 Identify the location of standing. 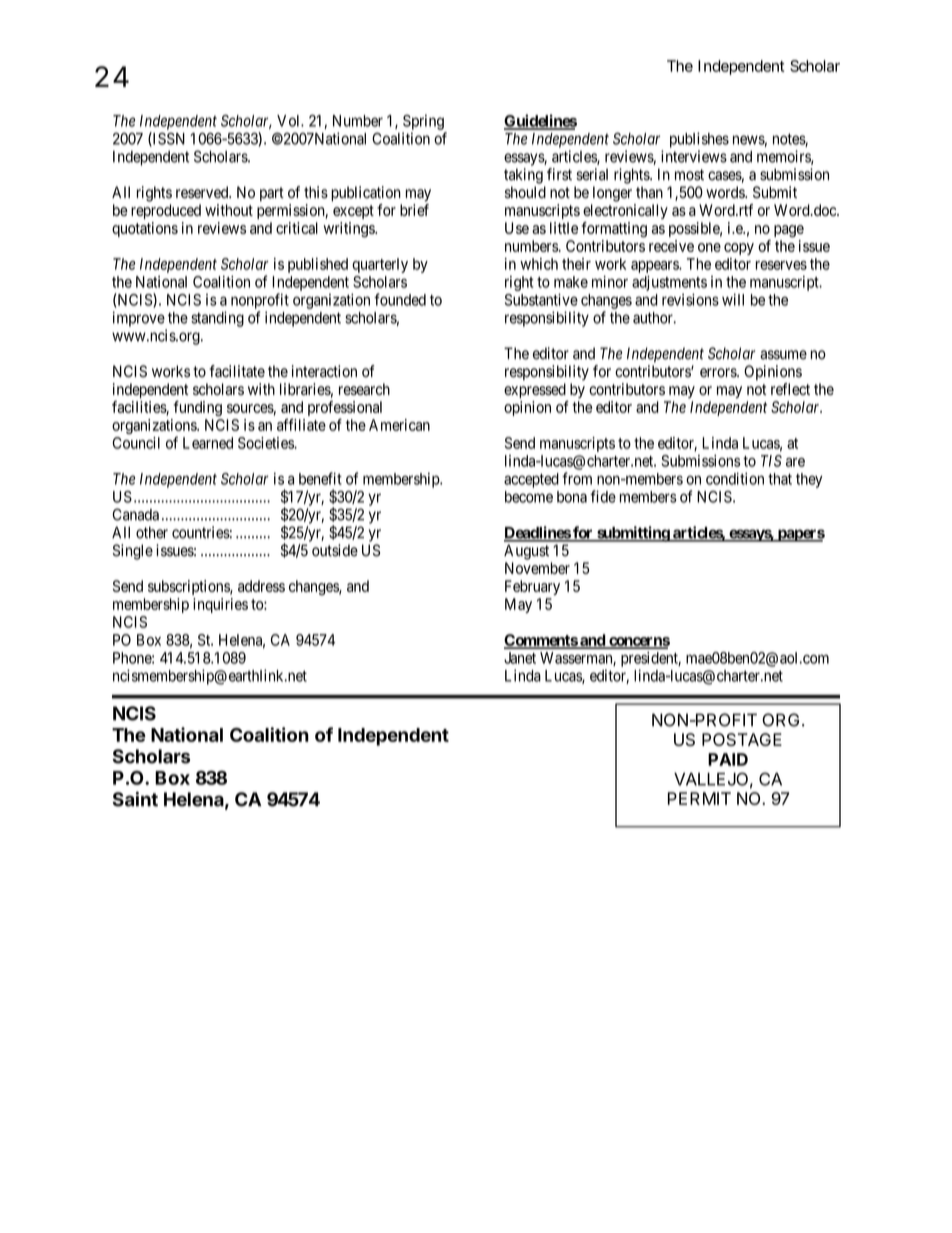
(217, 319).
